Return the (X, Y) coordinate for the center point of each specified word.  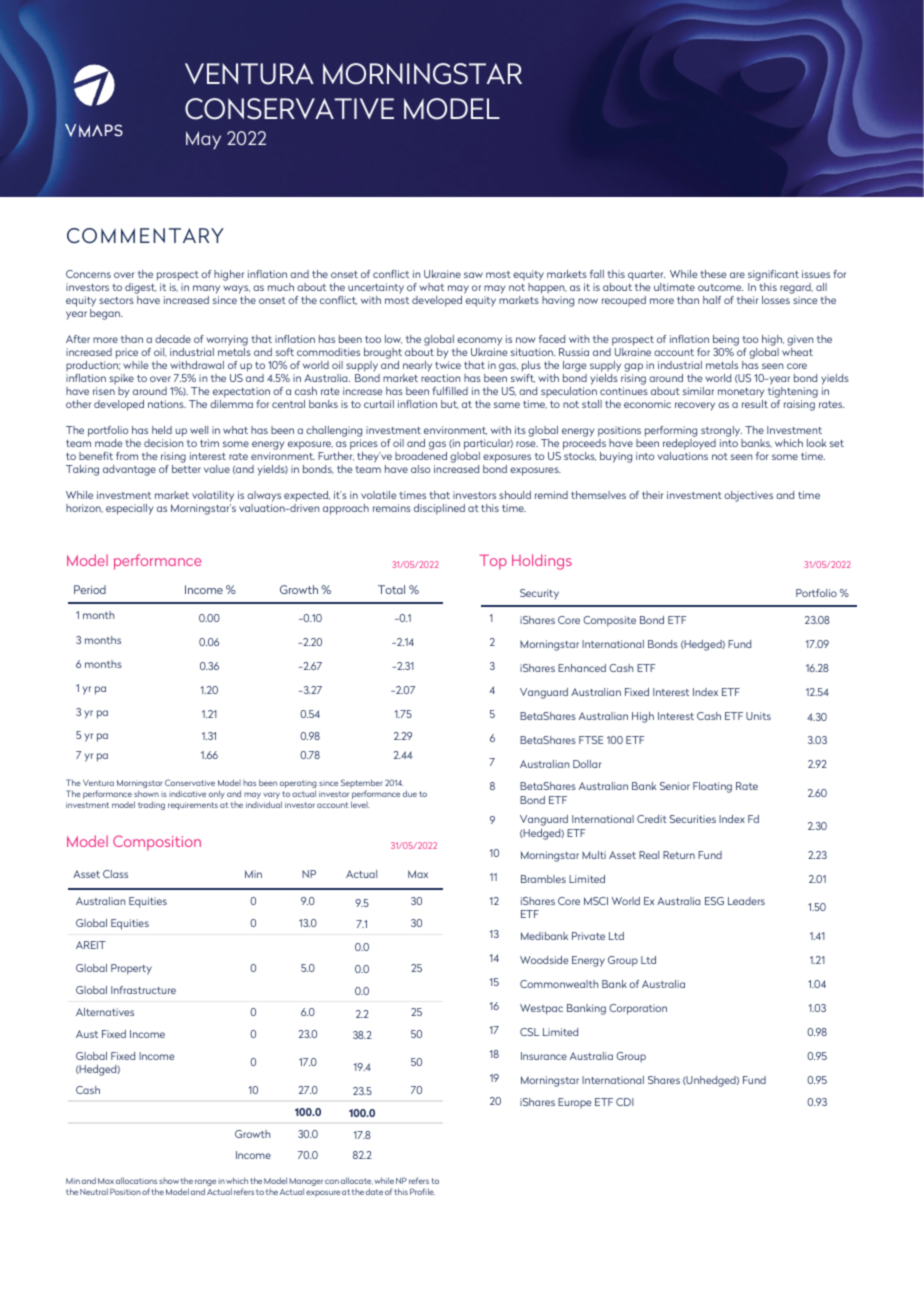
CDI (625, 1102)
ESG (714, 901)
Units (758, 716)
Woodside (544, 960)
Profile (422, 1191)
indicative (187, 793)
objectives (748, 496)
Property (131, 969)
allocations (136, 1180)
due (410, 793)
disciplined (439, 509)
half (712, 300)
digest (141, 287)
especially (129, 509)
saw (473, 275)
